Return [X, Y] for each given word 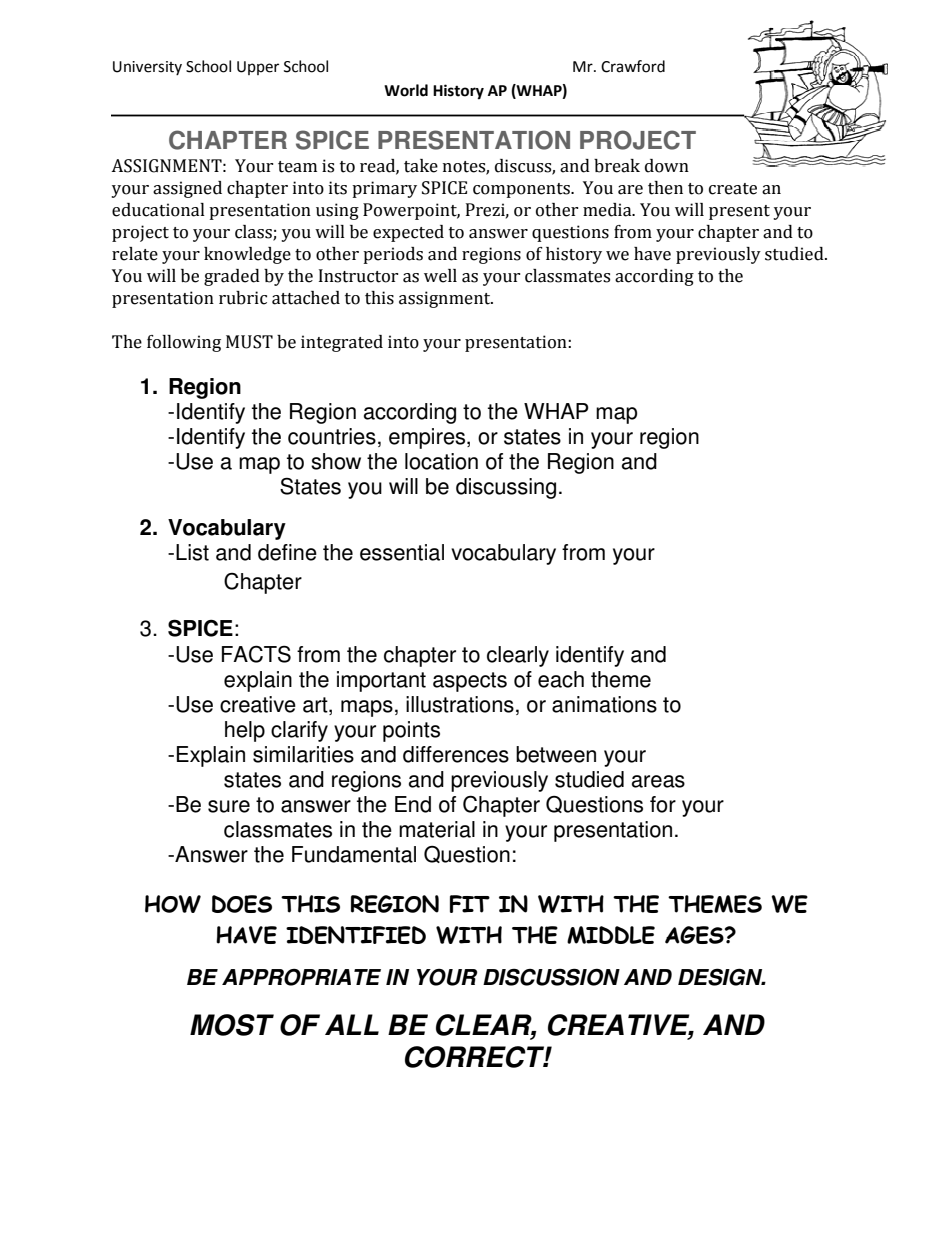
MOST [232, 1025]
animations [604, 704]
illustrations [460, 704]
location [441, 461]
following [184, 343]
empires [428, 438]
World [406, 90]
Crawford [633, 66]
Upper [258, 68]
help [245, 731]
